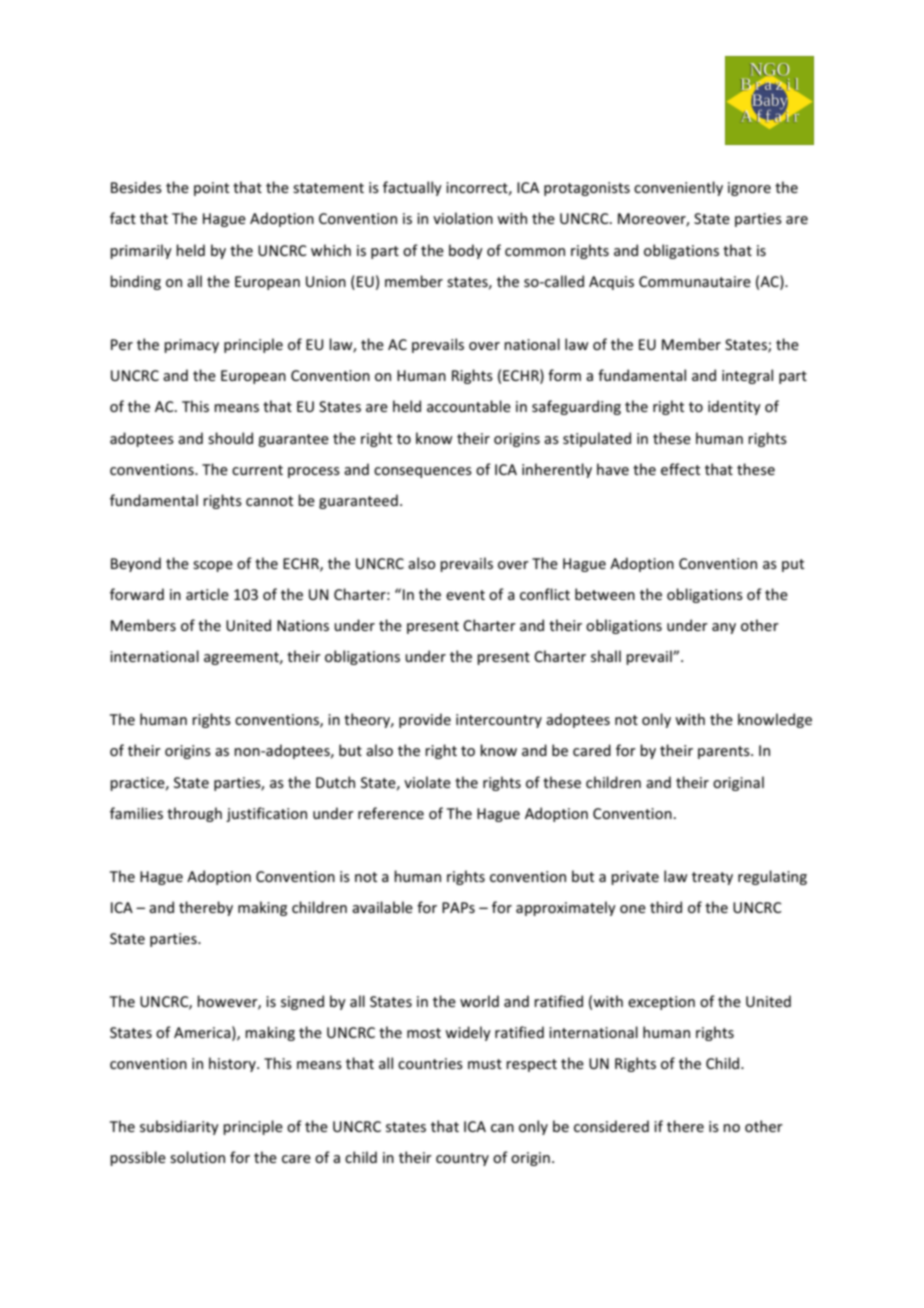 This document has height=1308, width=924. I want to click on consequences, so click(423, 472).
